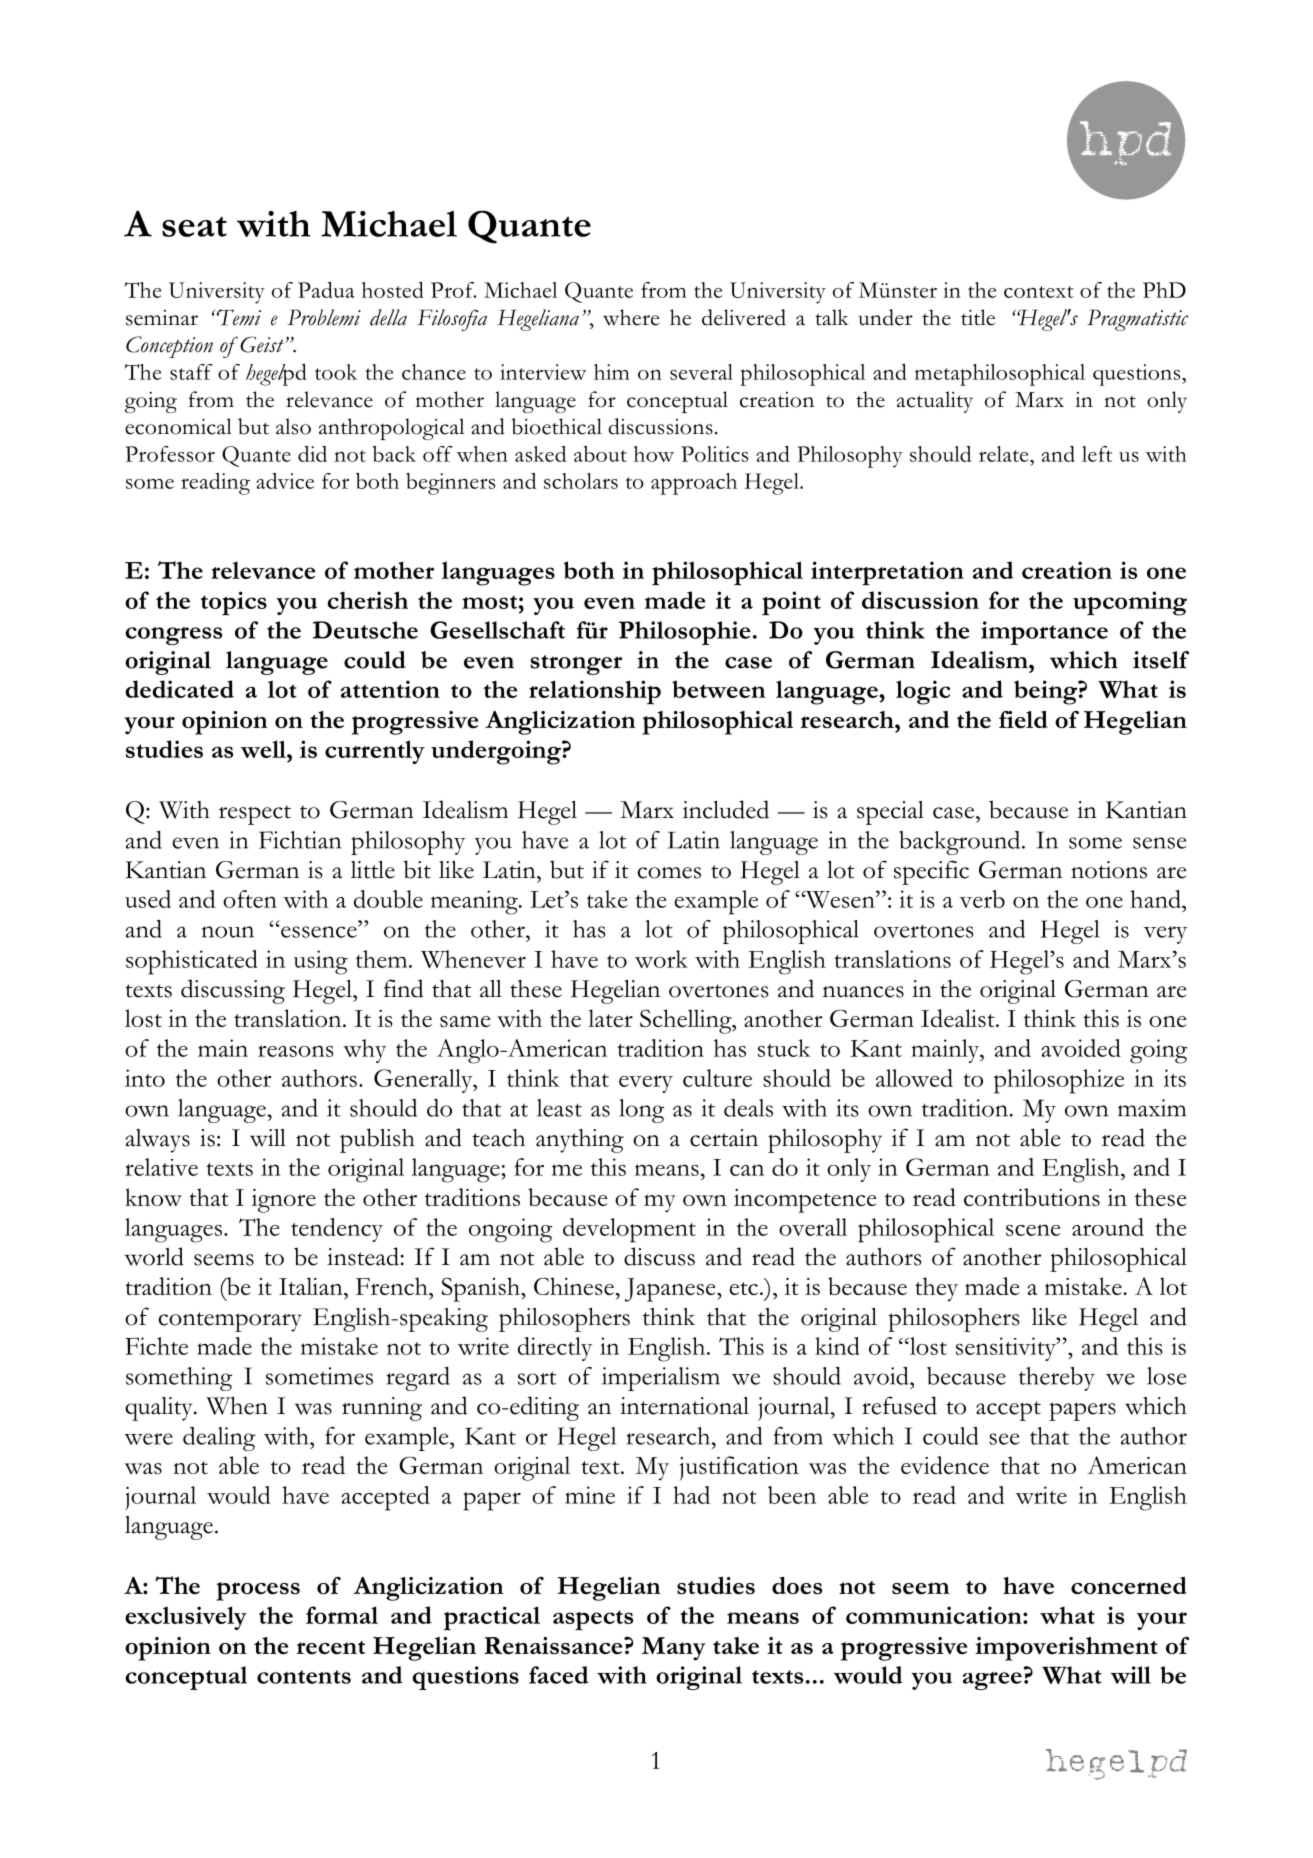  What do you see at coordinates (1066, 1649) in the image?
I see `impoverishment` at bounding box center [1066, 1649].
